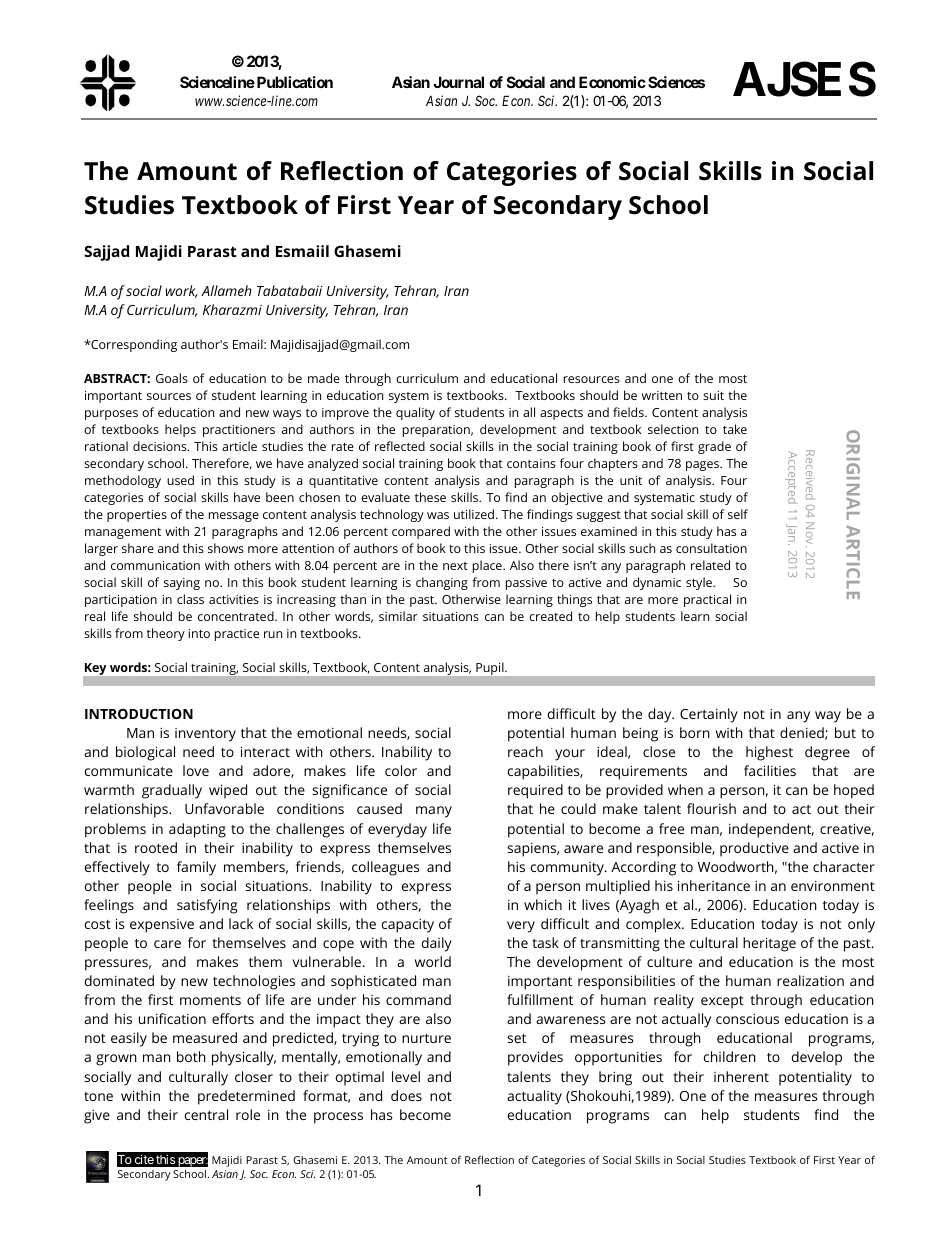  I want to click on class, so click(190, 599).
